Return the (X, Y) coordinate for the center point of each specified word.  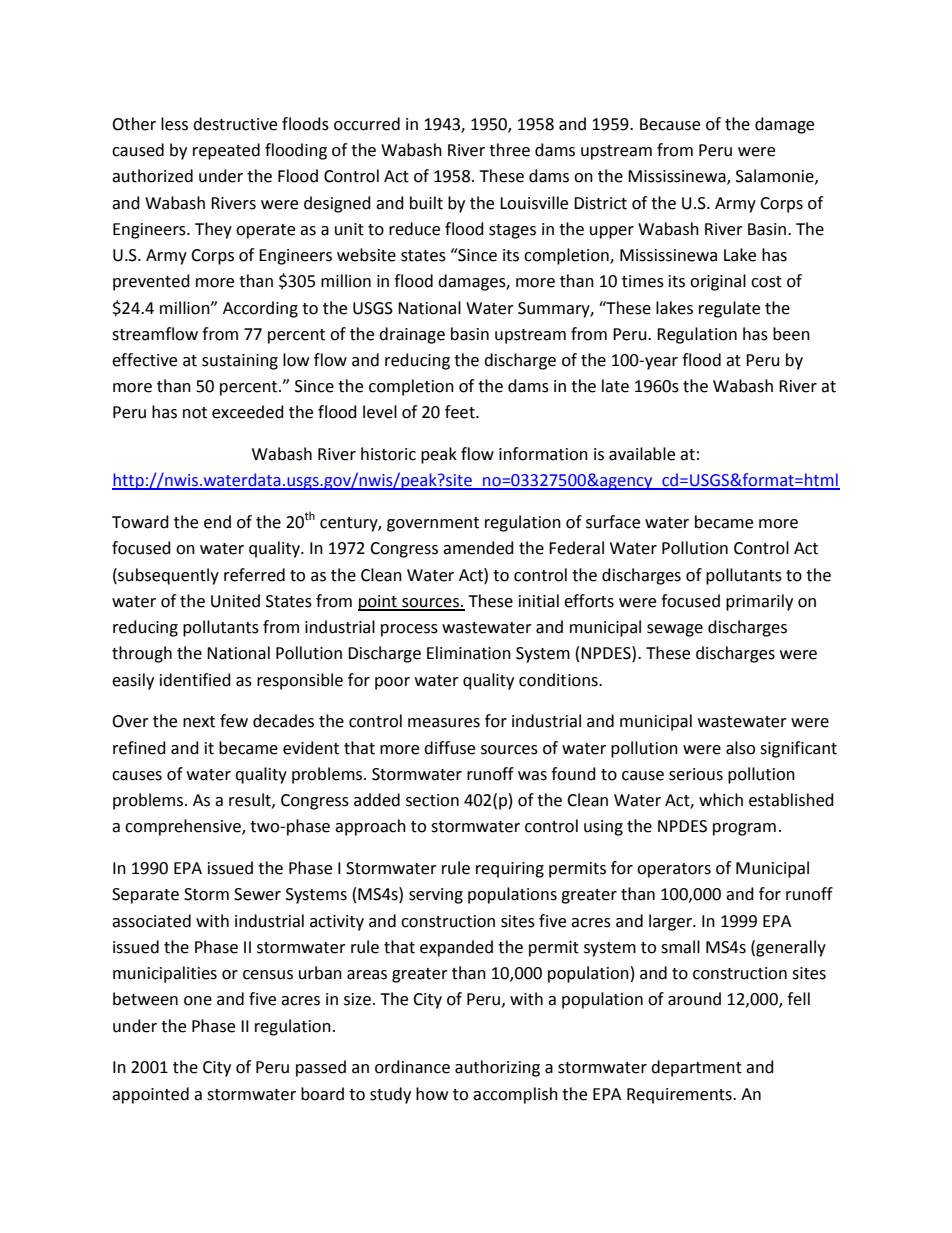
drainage (412, 335)
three (509, 150)
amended (478, 548)
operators (674, 870)
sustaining (240, 362)
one (198, 1001)
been (791, 334)
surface (613, 522)
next (199, 722)
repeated (226, 151)
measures (444, 723)
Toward (140, 522)
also (740, 748)
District (600, 203)
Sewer (257, 894)
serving (436, 896)
